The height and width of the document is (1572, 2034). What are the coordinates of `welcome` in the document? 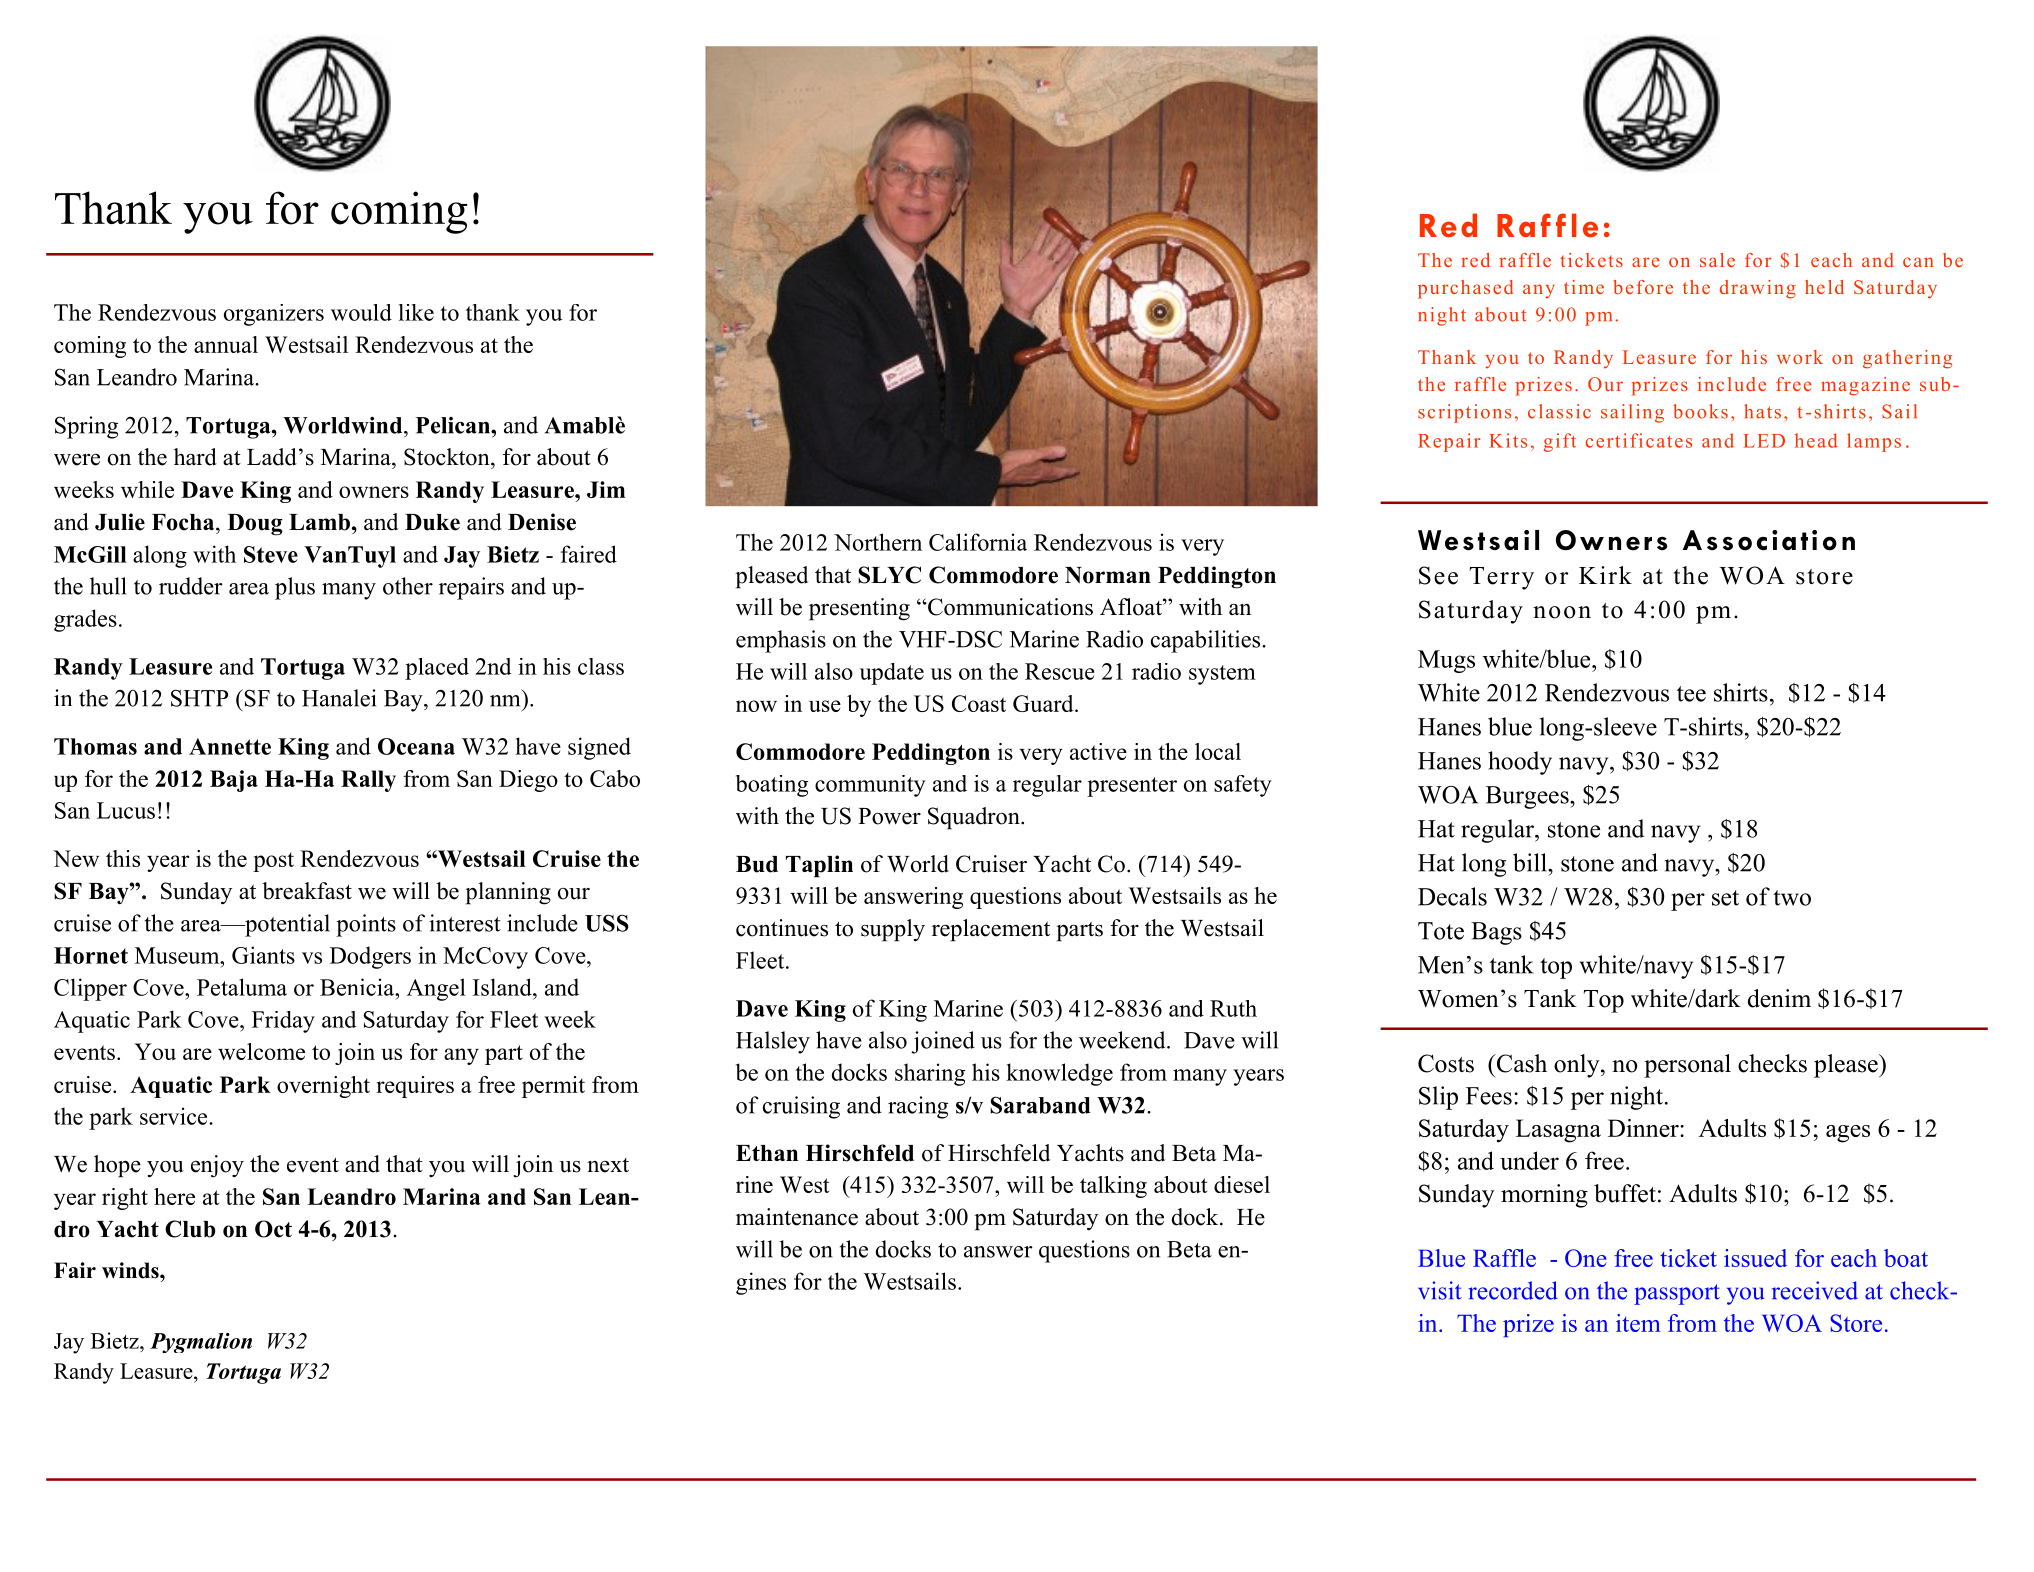 It's located at (261, 1051).
